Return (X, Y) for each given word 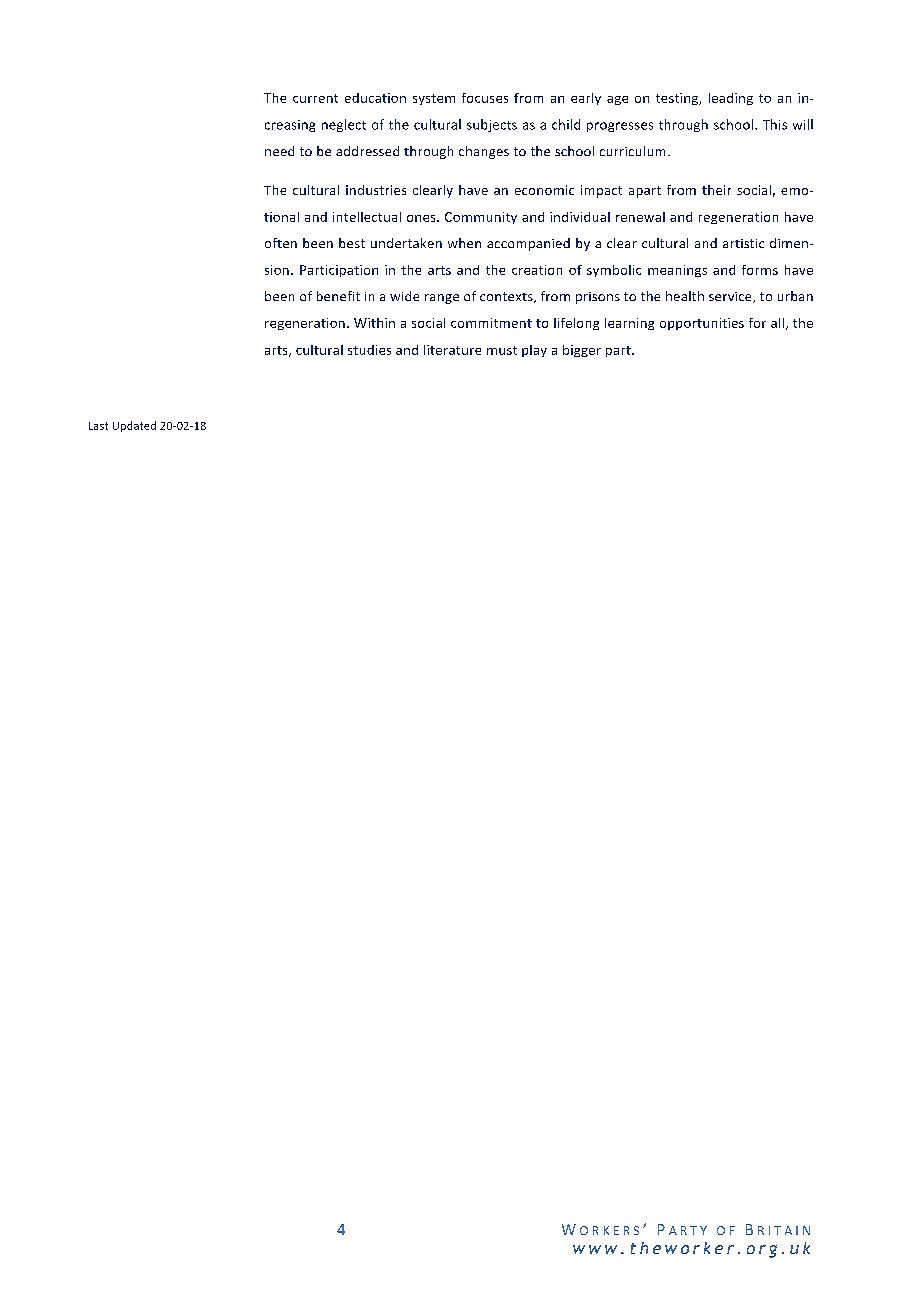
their (716, 190)
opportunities (702, 324)
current (315, 98)
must (502, 350)
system (434, 99)
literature (452, 350)
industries (376, 190)
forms (760, 270)
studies (369, 350)
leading (731, 99)
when (464, 243)
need (279, 151)
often (281, 243)
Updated (134, 426)
